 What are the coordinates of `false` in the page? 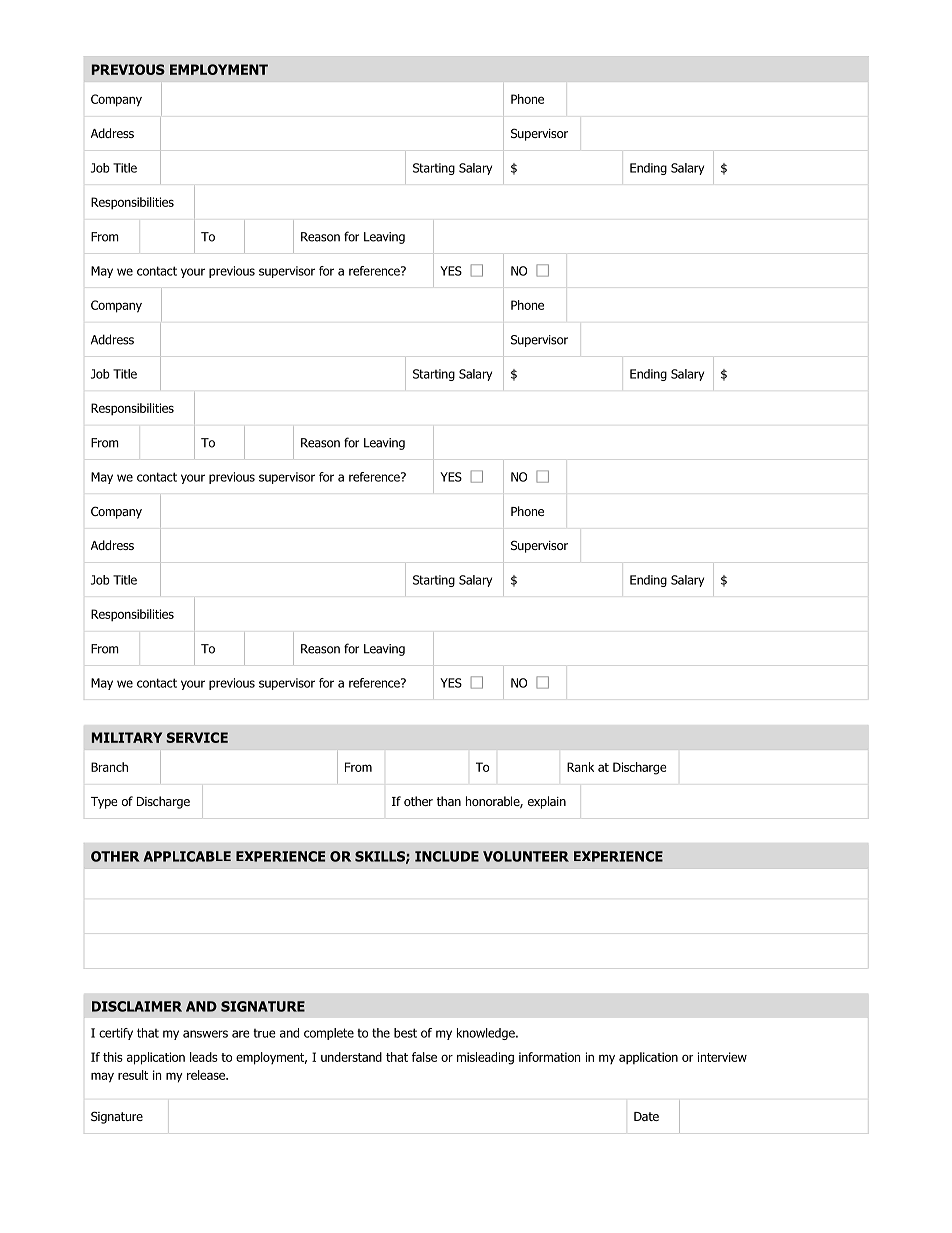 It's located at (424, 1057).
